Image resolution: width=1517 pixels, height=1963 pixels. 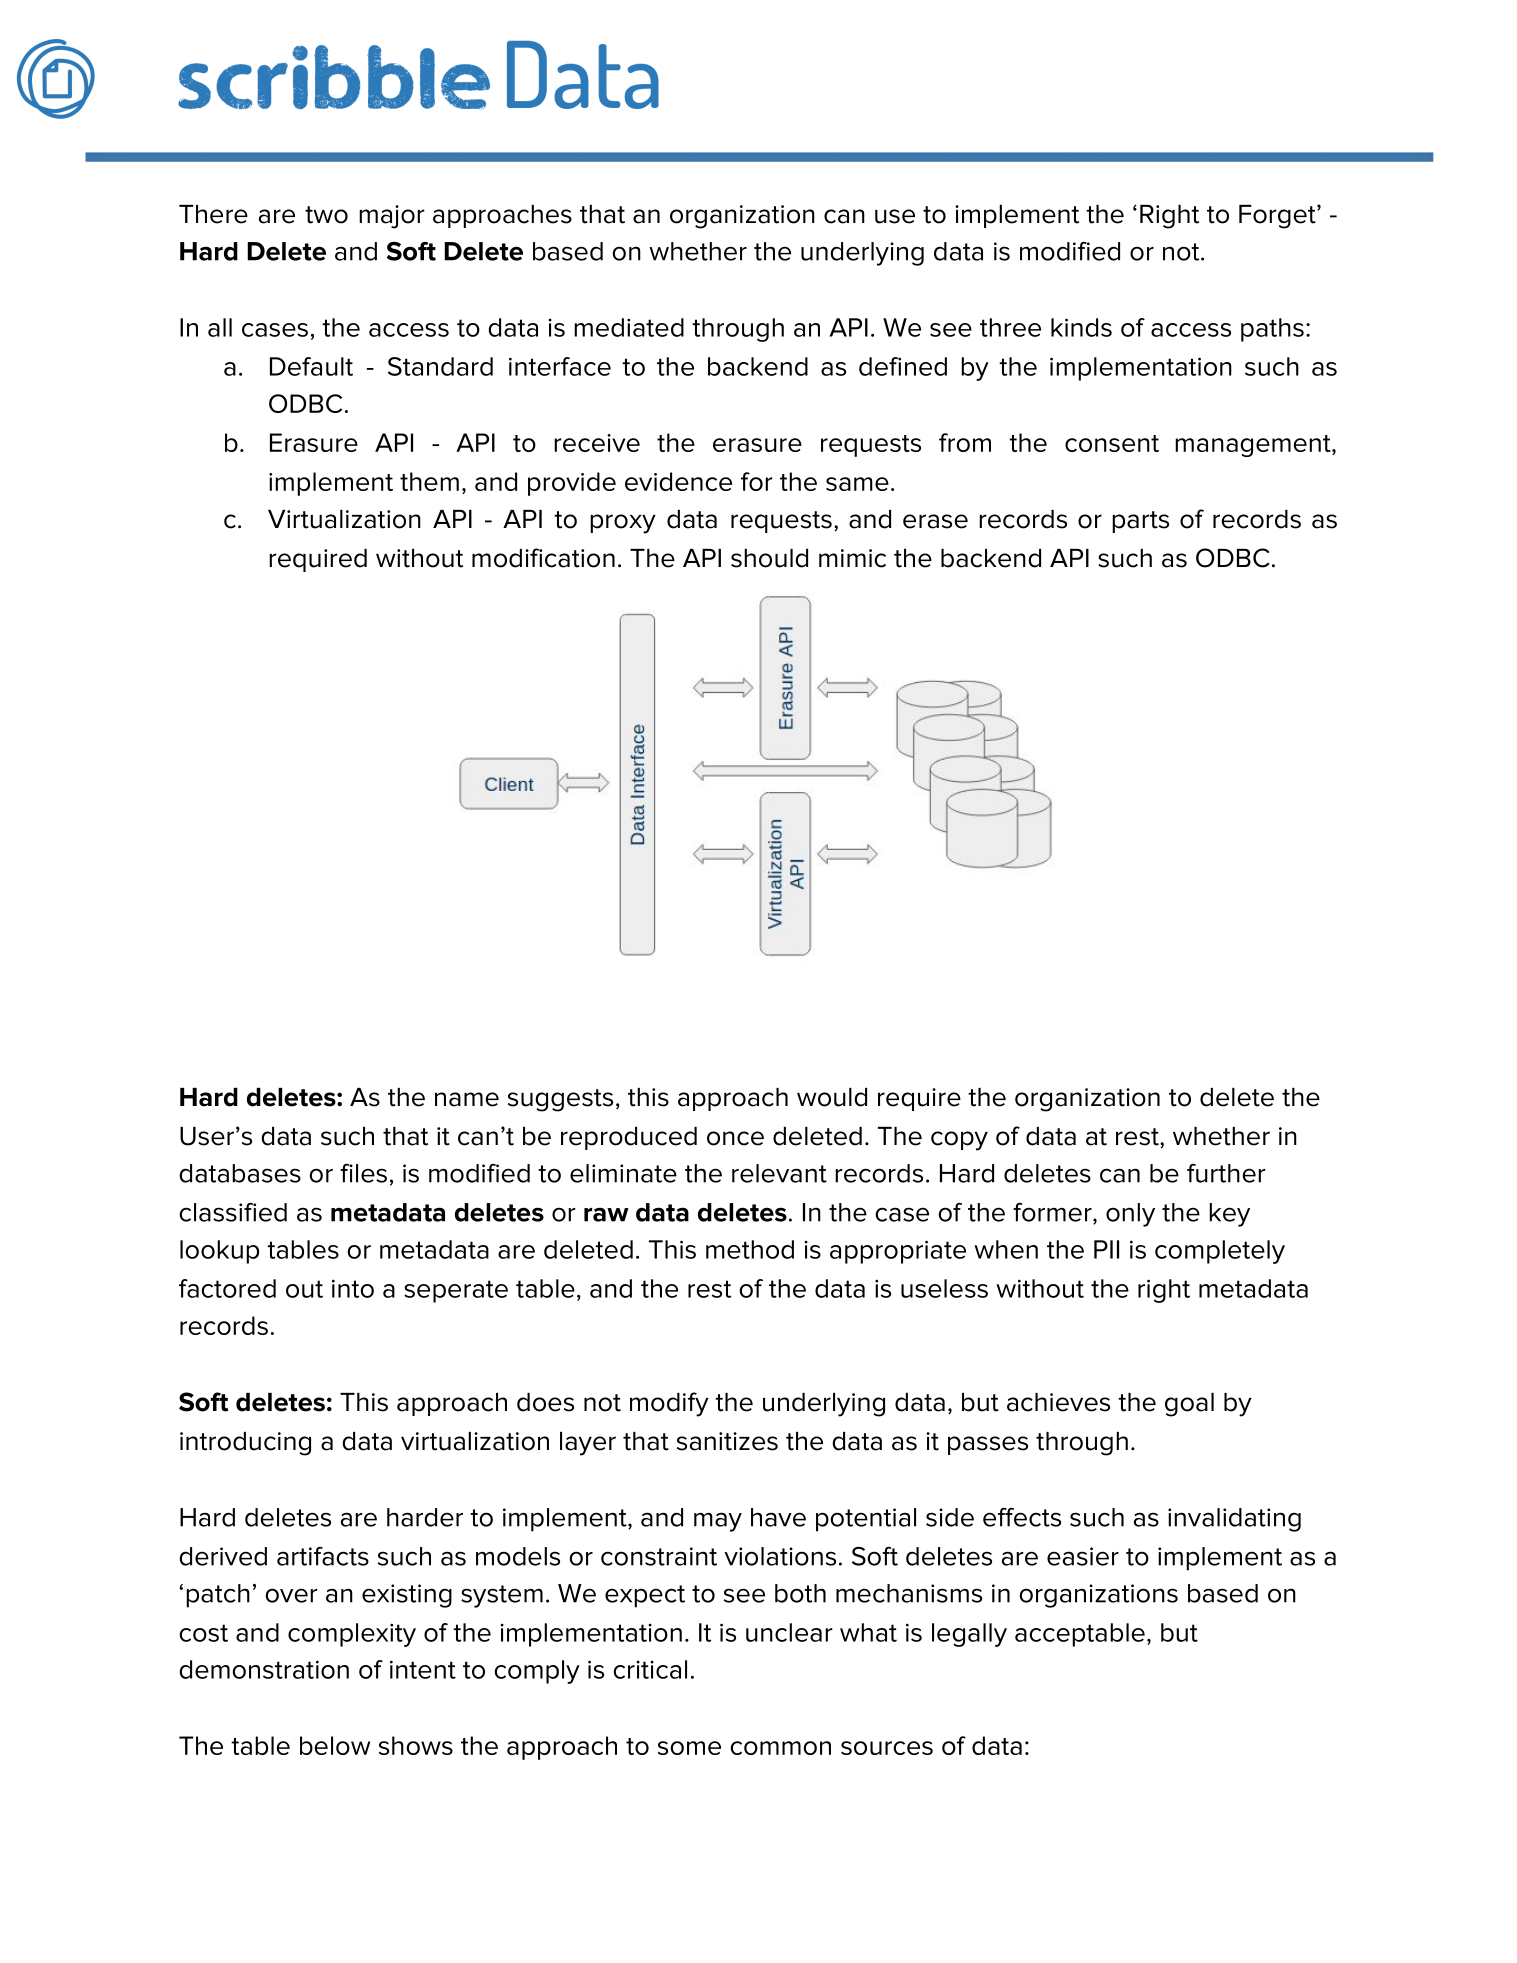 What do you see at coordinates (769, 558) in the document?
I see `should` at bounding box center [769, 558].
